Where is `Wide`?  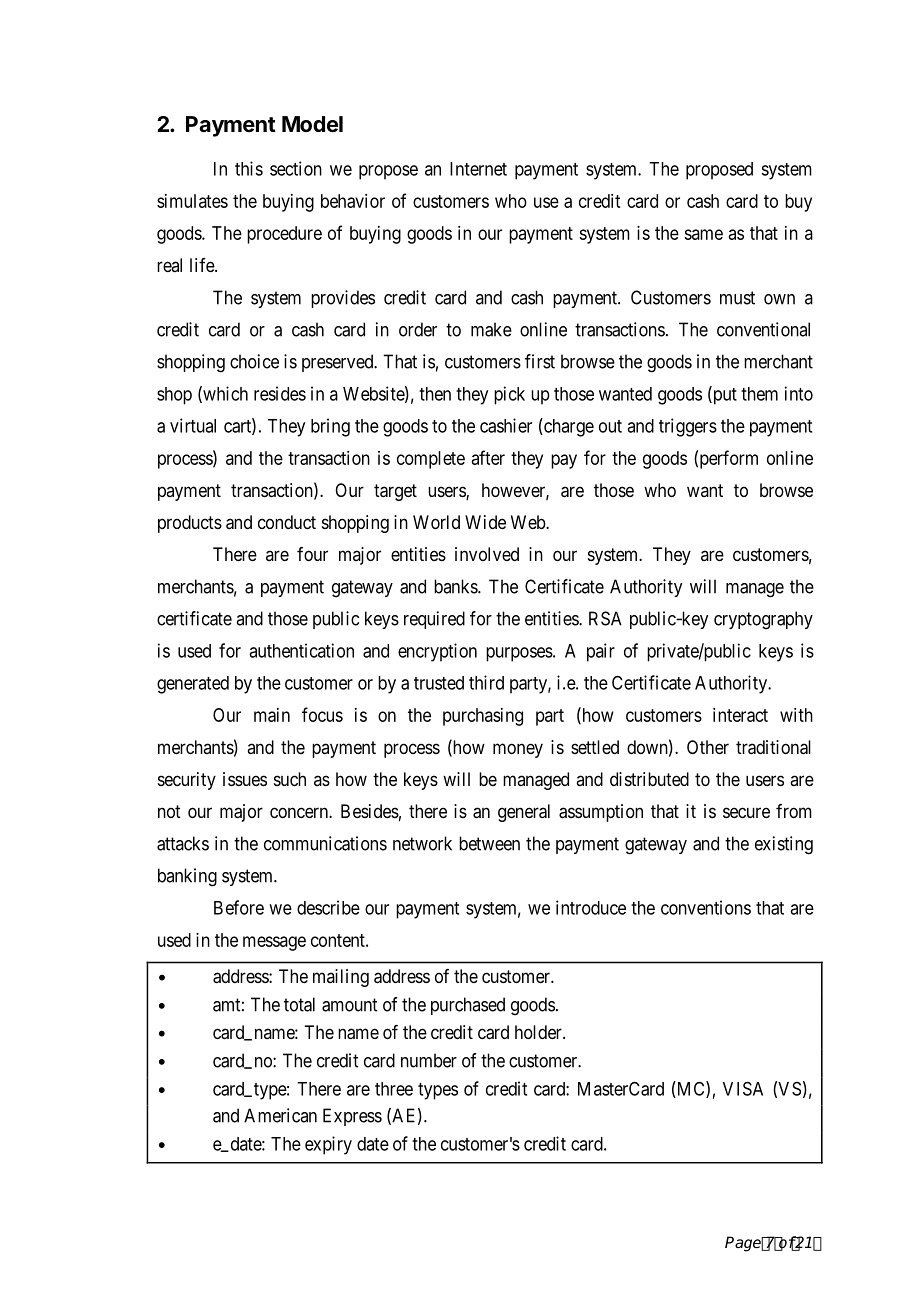 Wide is located at coordinates (485, 522).
